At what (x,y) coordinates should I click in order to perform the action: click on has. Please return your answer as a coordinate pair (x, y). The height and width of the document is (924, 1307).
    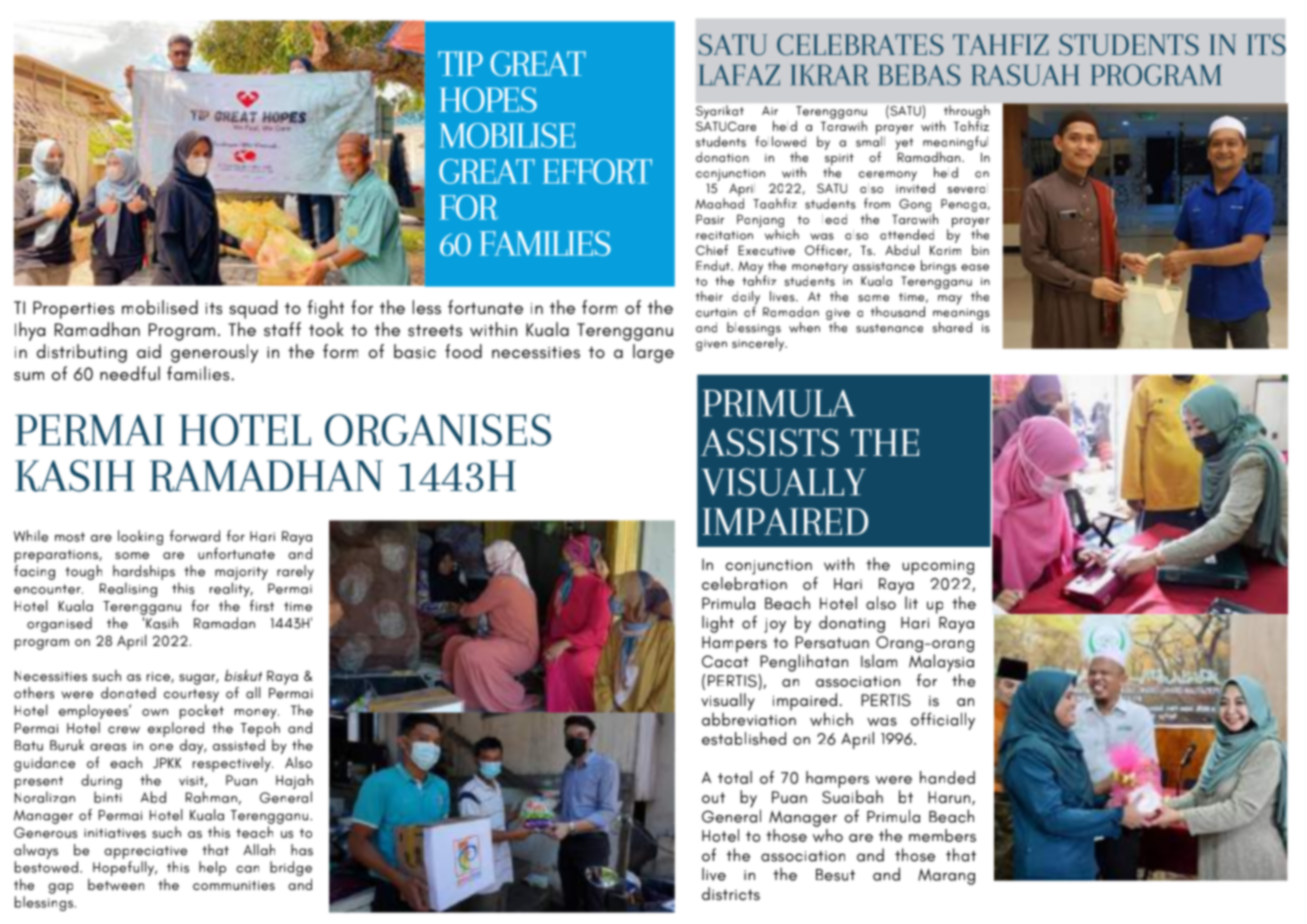
    Looking at the image, I should click on (302, 850).
